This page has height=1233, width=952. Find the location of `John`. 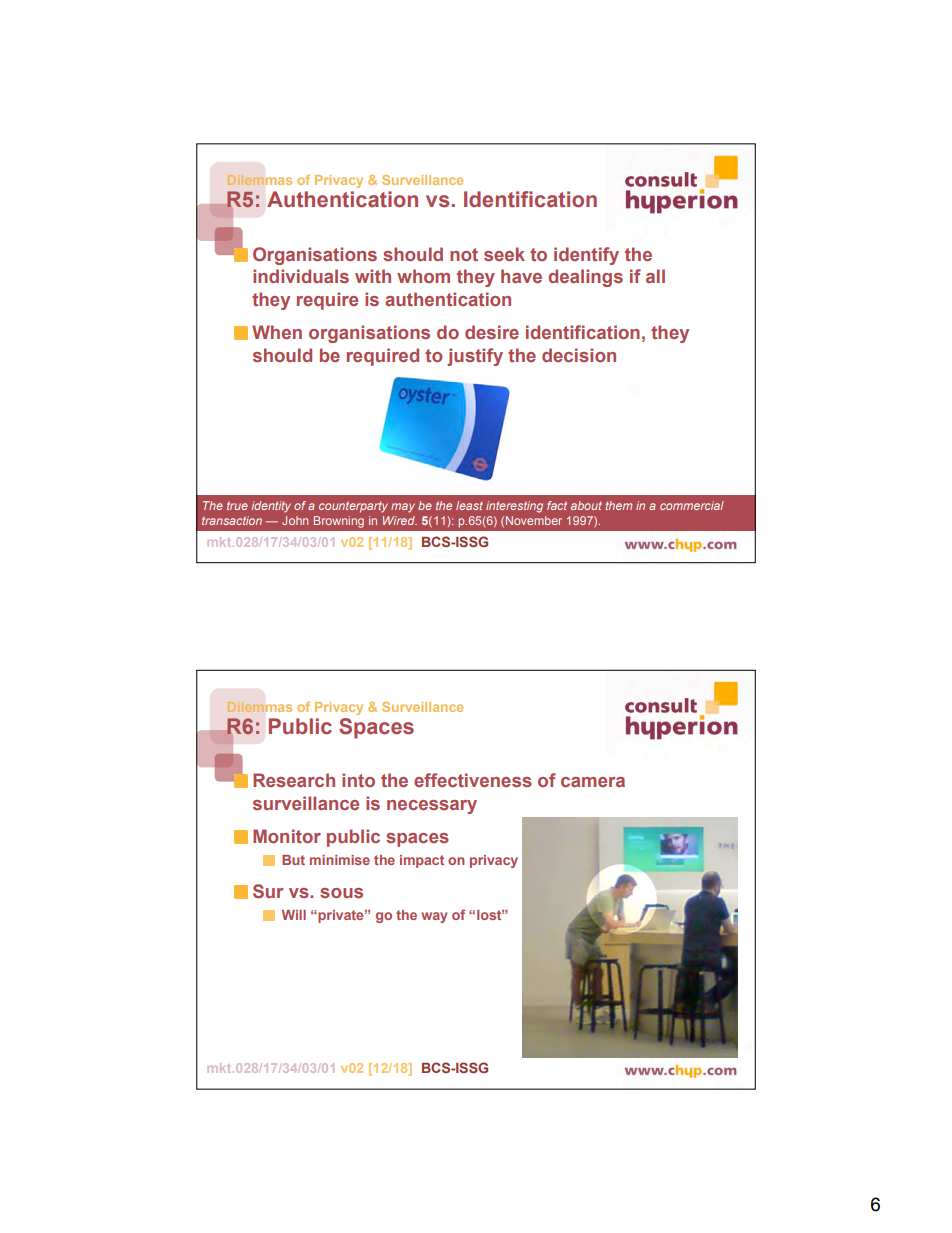

John is located at coordinates (295, 520).
